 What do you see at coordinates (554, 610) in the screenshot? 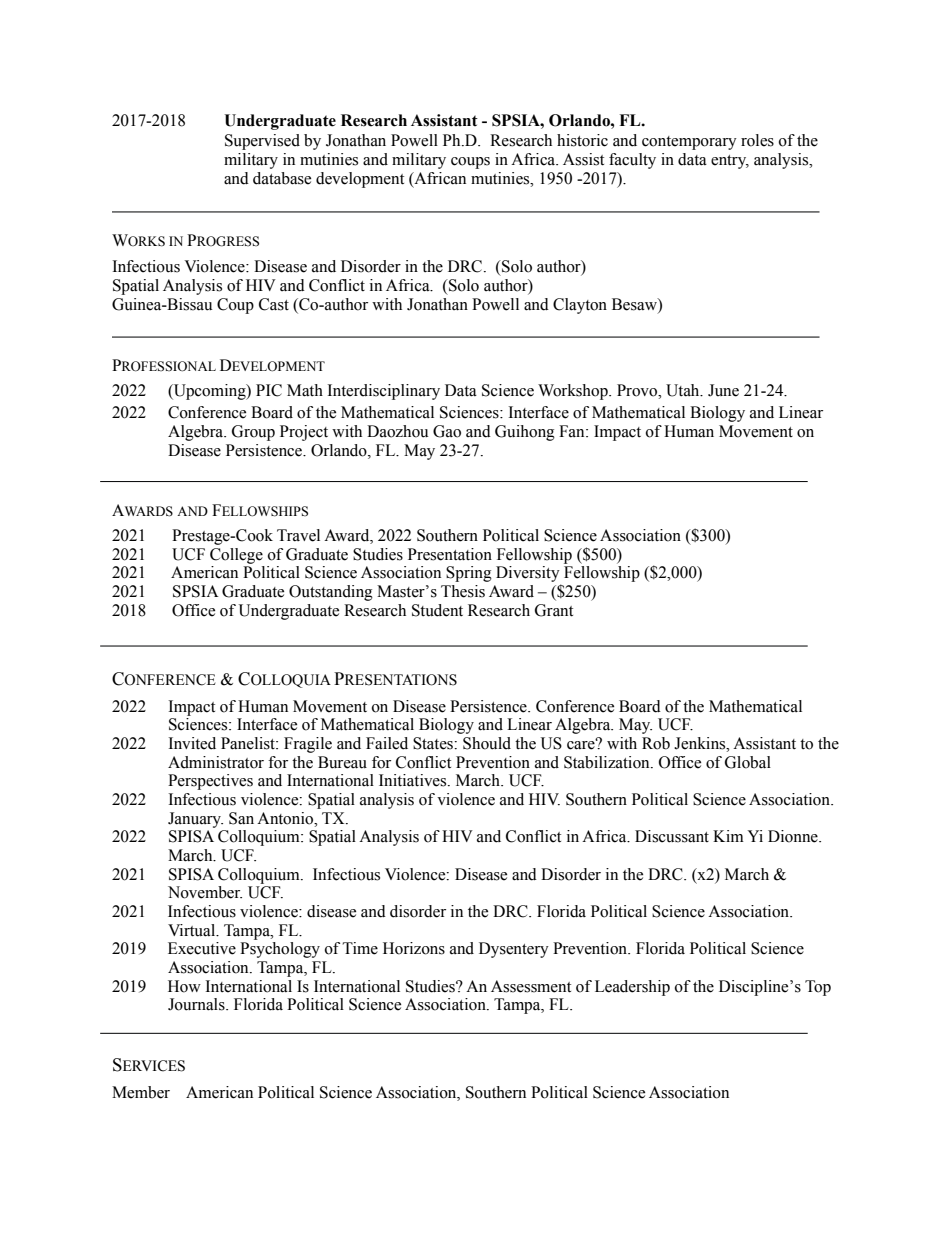
I see `Grant` at bounding box center [554, 610].
